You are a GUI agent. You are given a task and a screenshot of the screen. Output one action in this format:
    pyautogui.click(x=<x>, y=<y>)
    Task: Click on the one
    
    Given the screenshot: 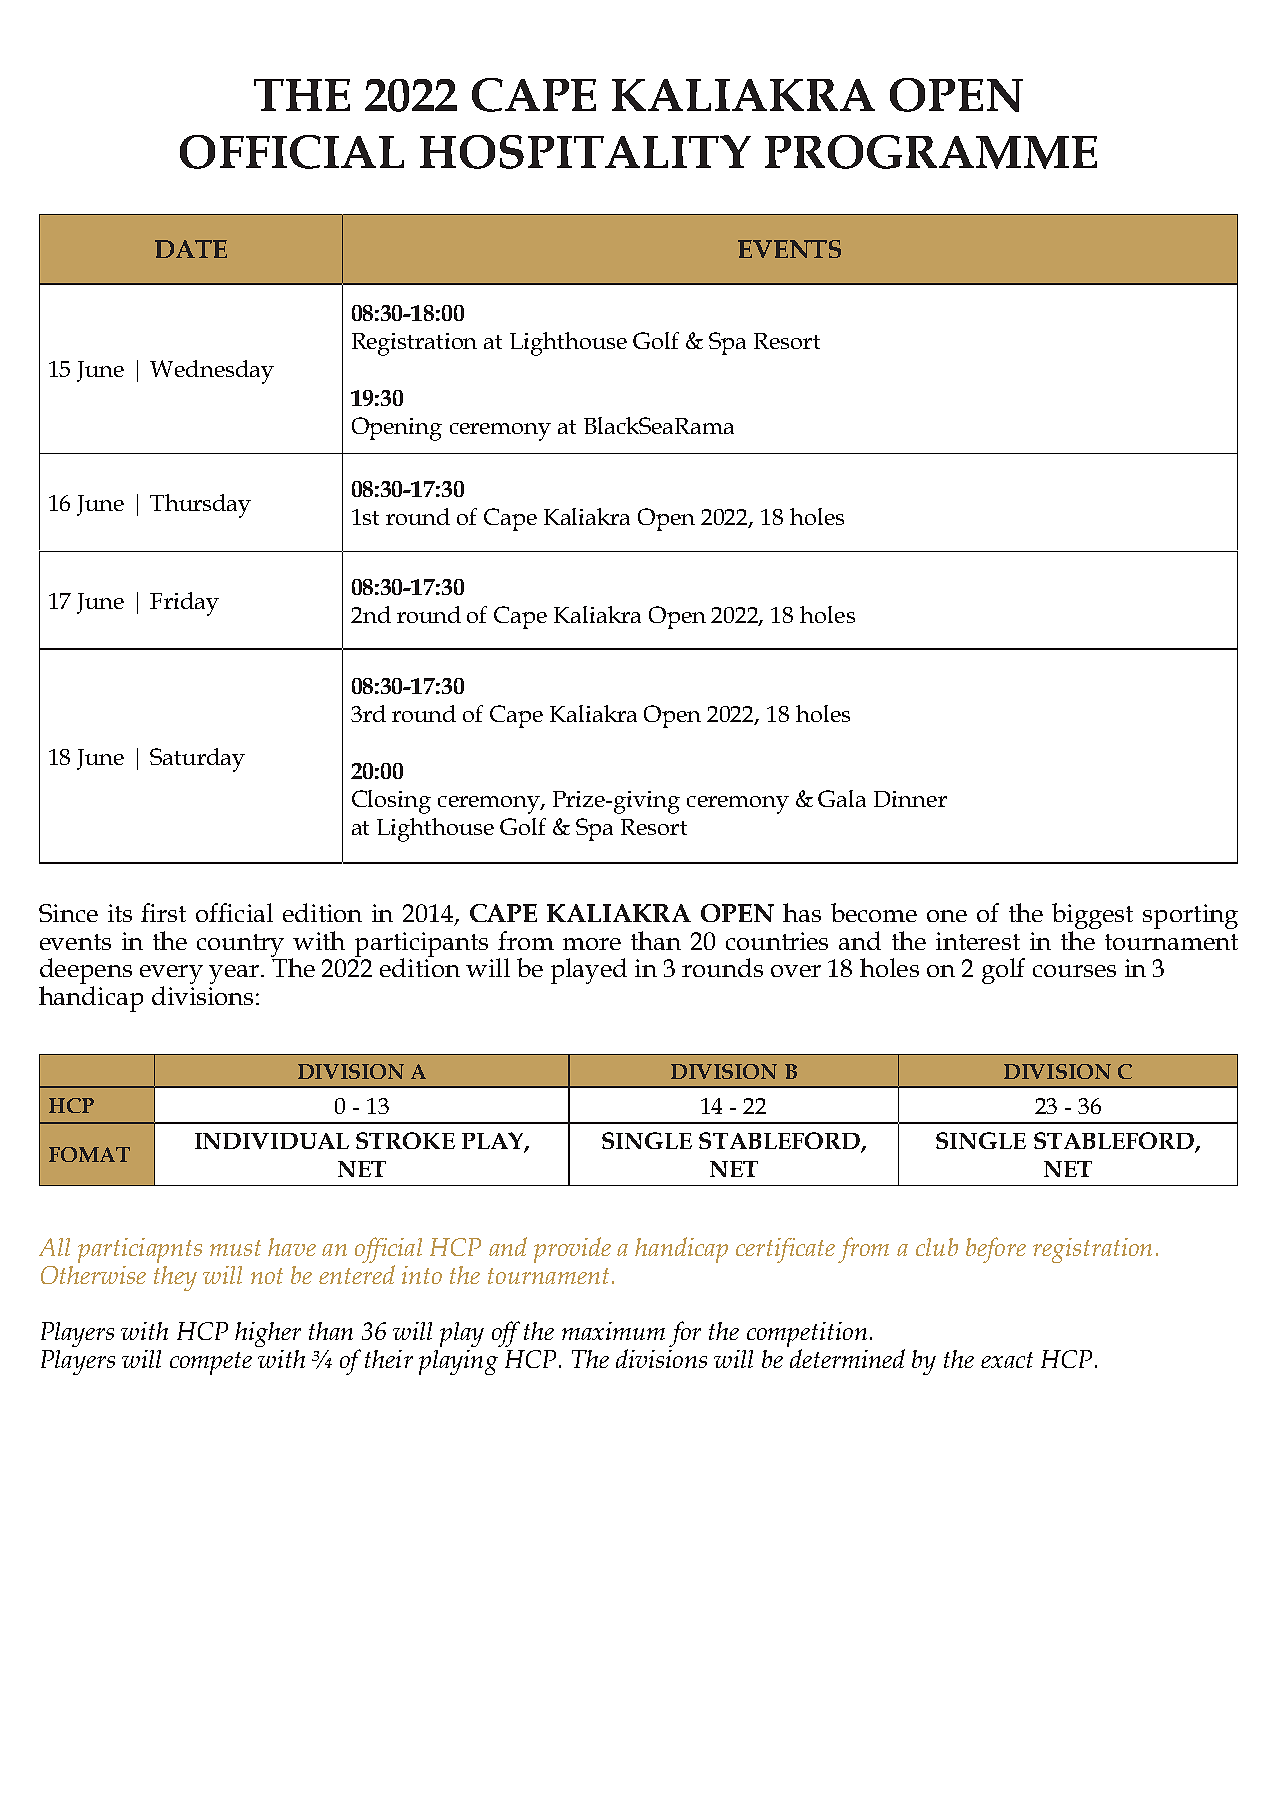 What is the action you would take?
    pyautogui.click(x=947, y=916)
